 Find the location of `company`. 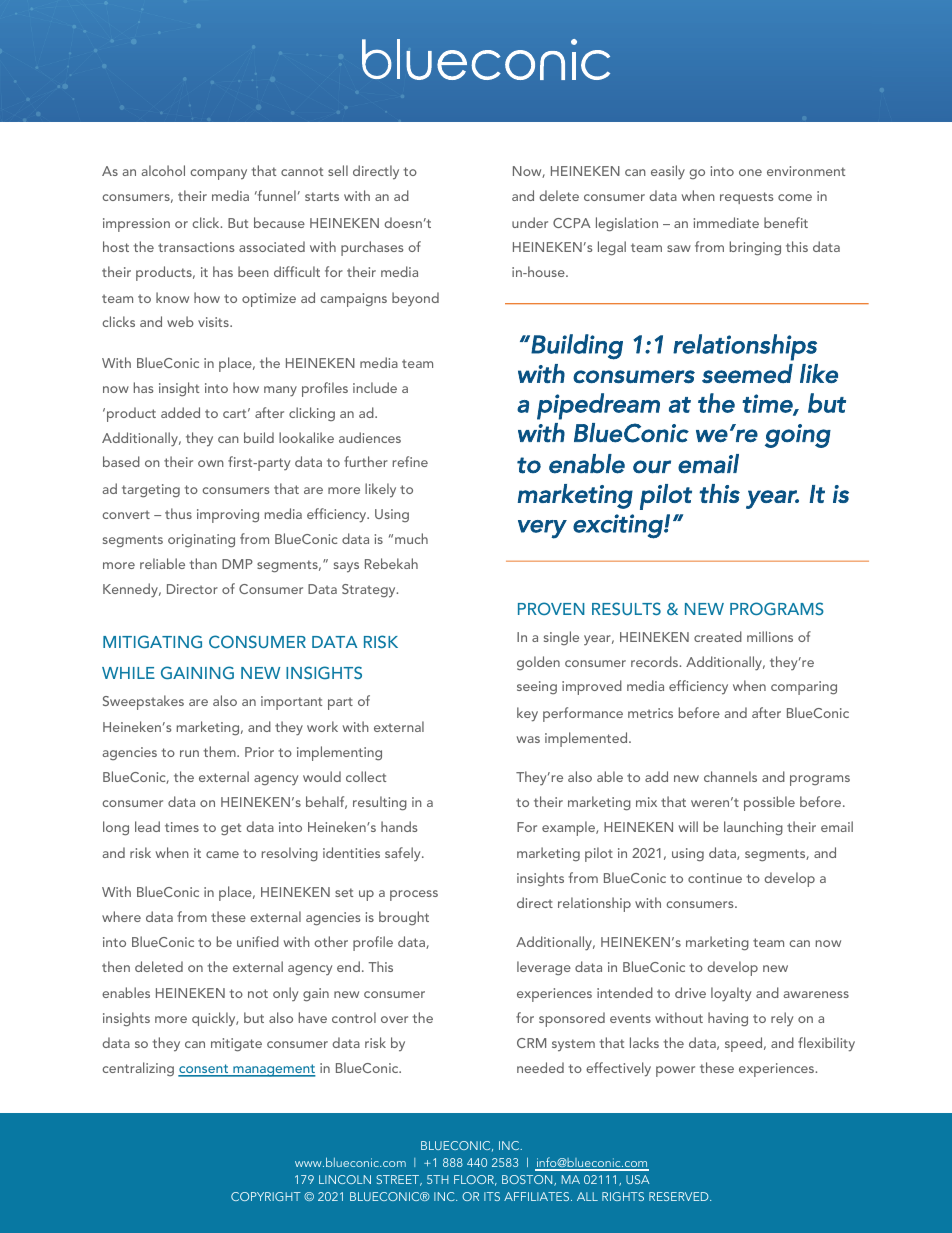

company is located at coordinates (218, 174).
